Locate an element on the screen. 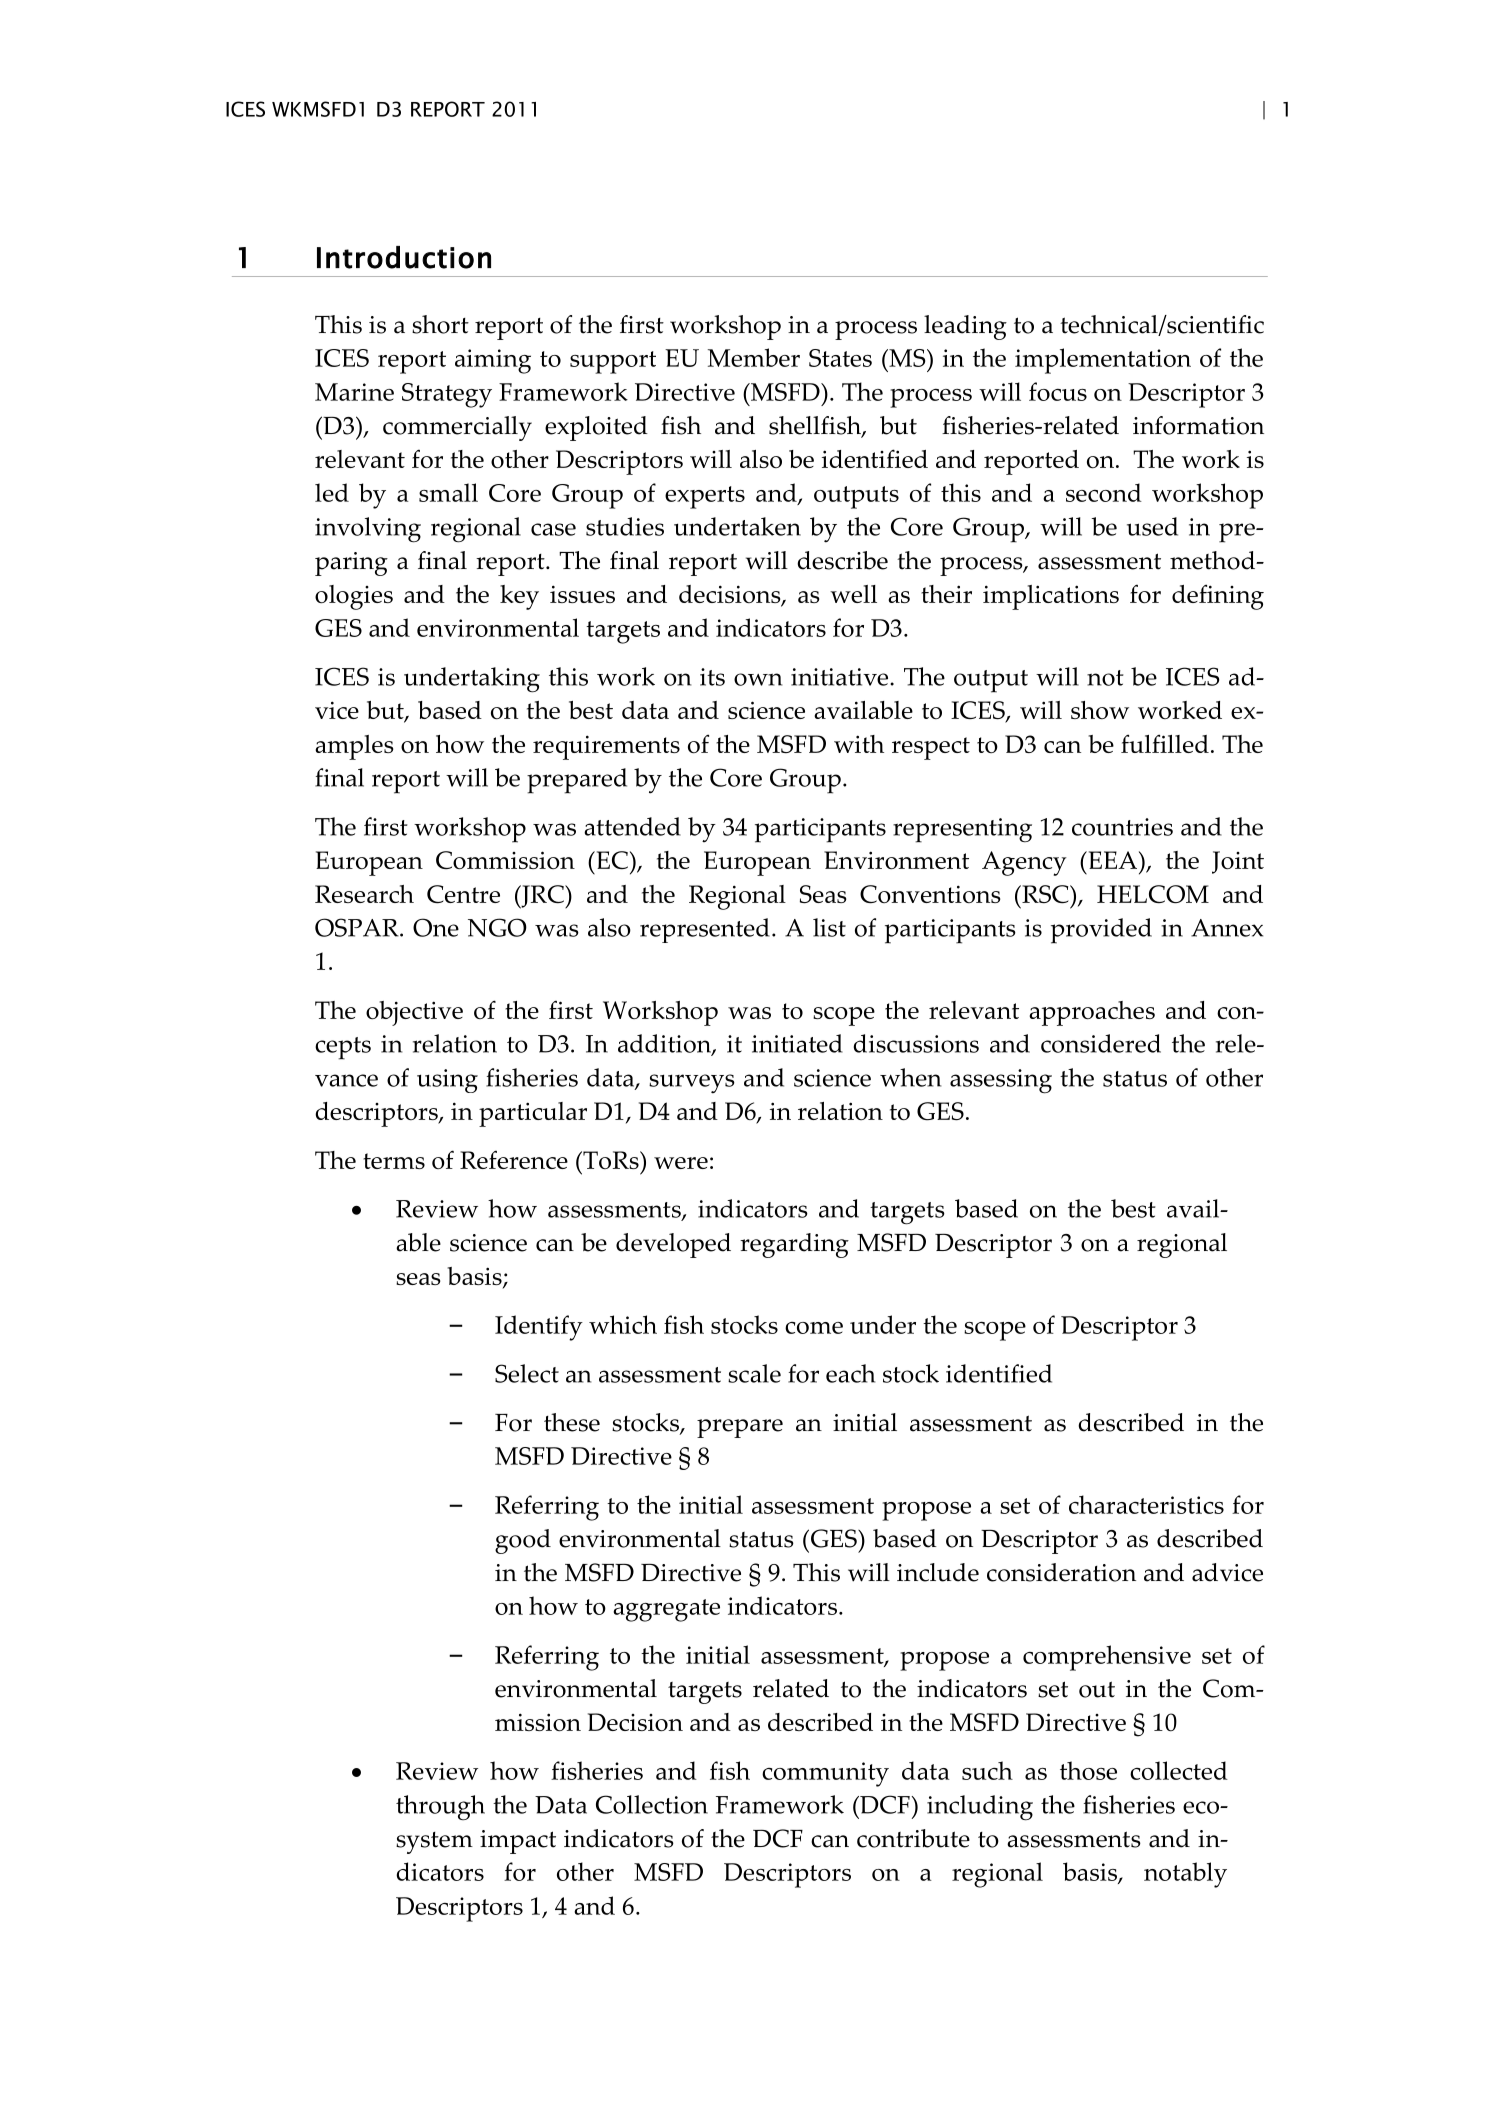 The height and width of the screenshot is (2105, 1489). those is located at coordinates (1088, 1770).
